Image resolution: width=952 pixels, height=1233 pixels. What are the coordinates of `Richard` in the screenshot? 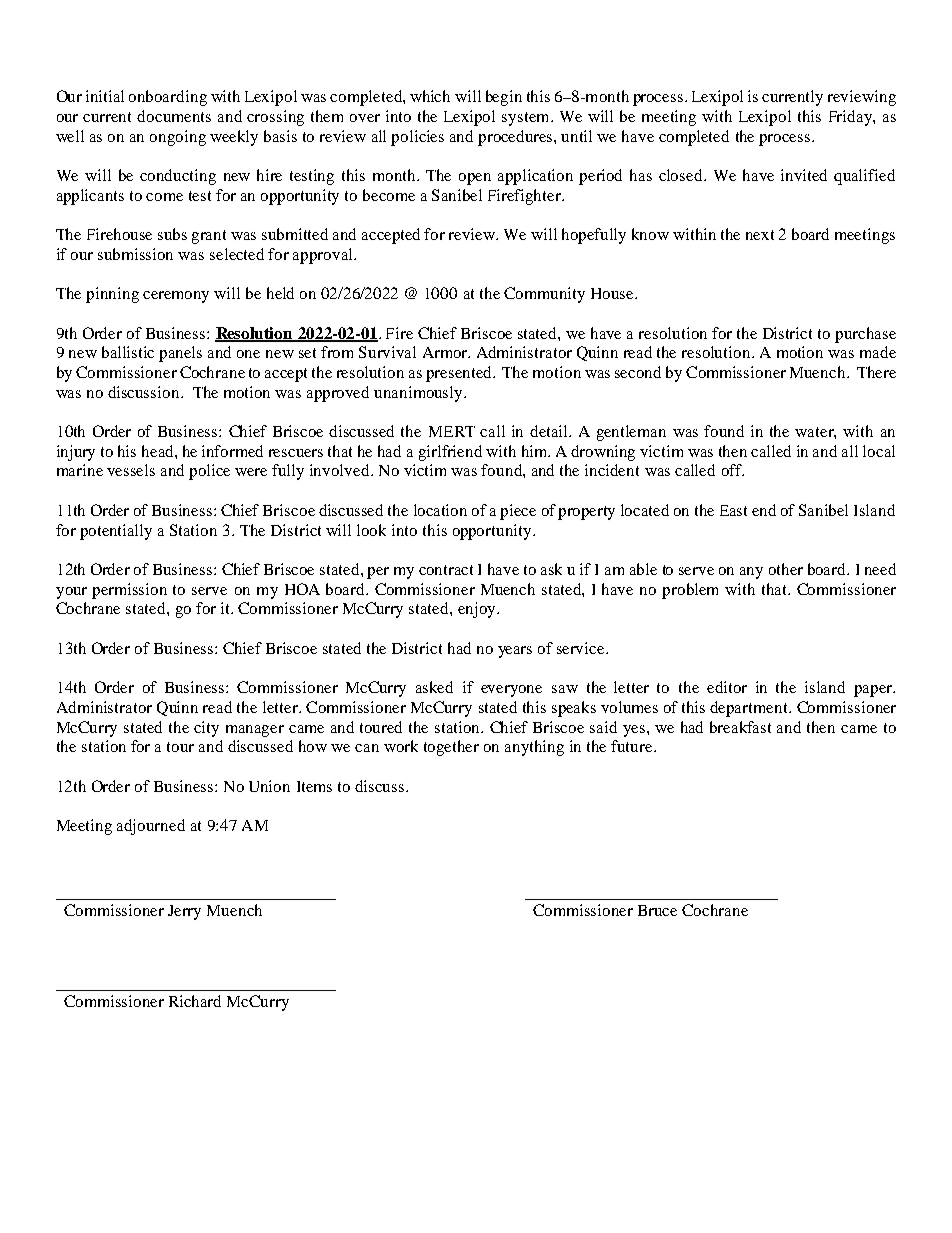 It's located at (195, 1001).
